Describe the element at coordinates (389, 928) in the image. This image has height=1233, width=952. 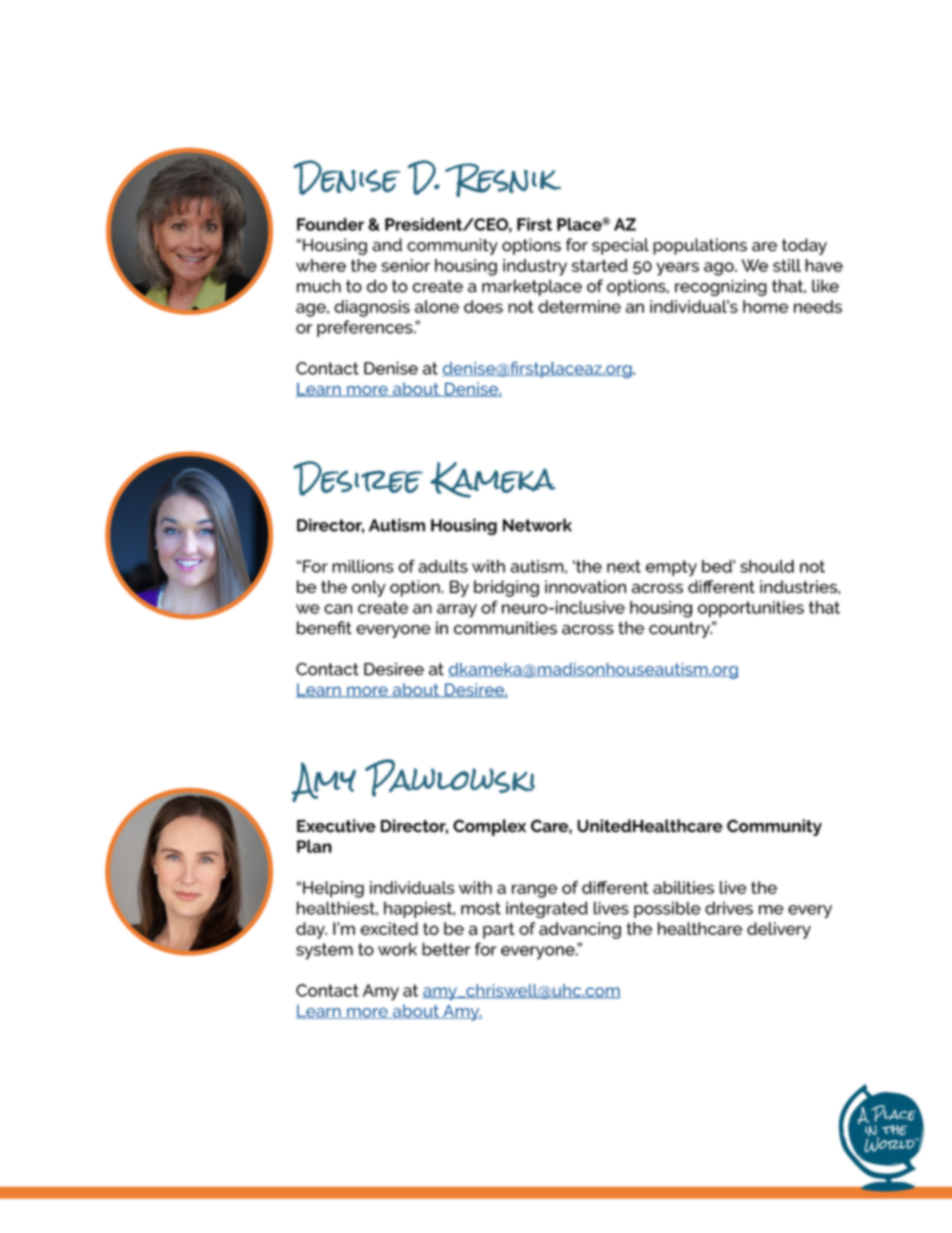
I see `excited` at that location.
